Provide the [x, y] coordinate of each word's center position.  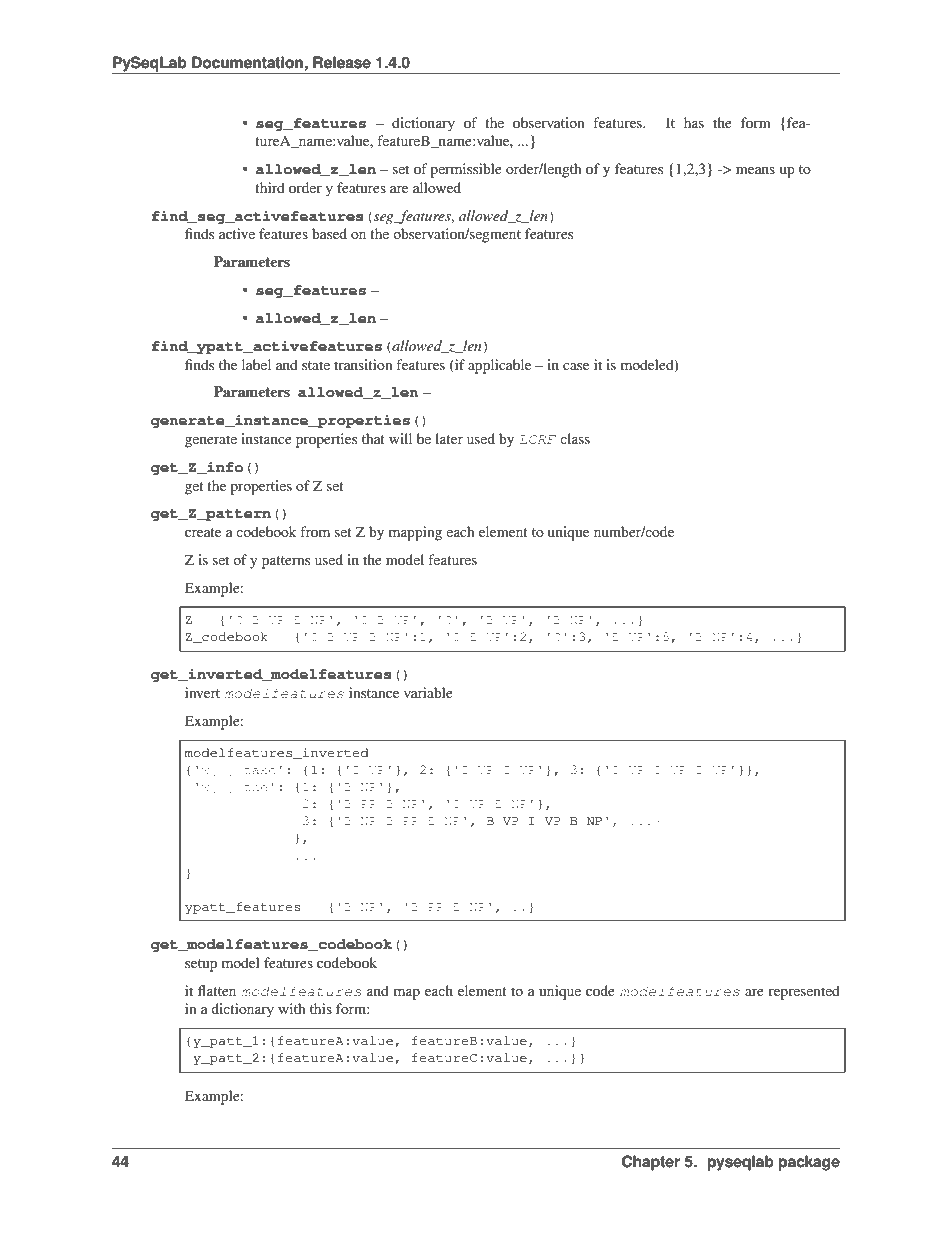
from [315, 531]
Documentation [247, 62]
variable [428, 692]
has [694, 122]
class [575, 438]
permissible [466, 170]
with [292, 1008]
